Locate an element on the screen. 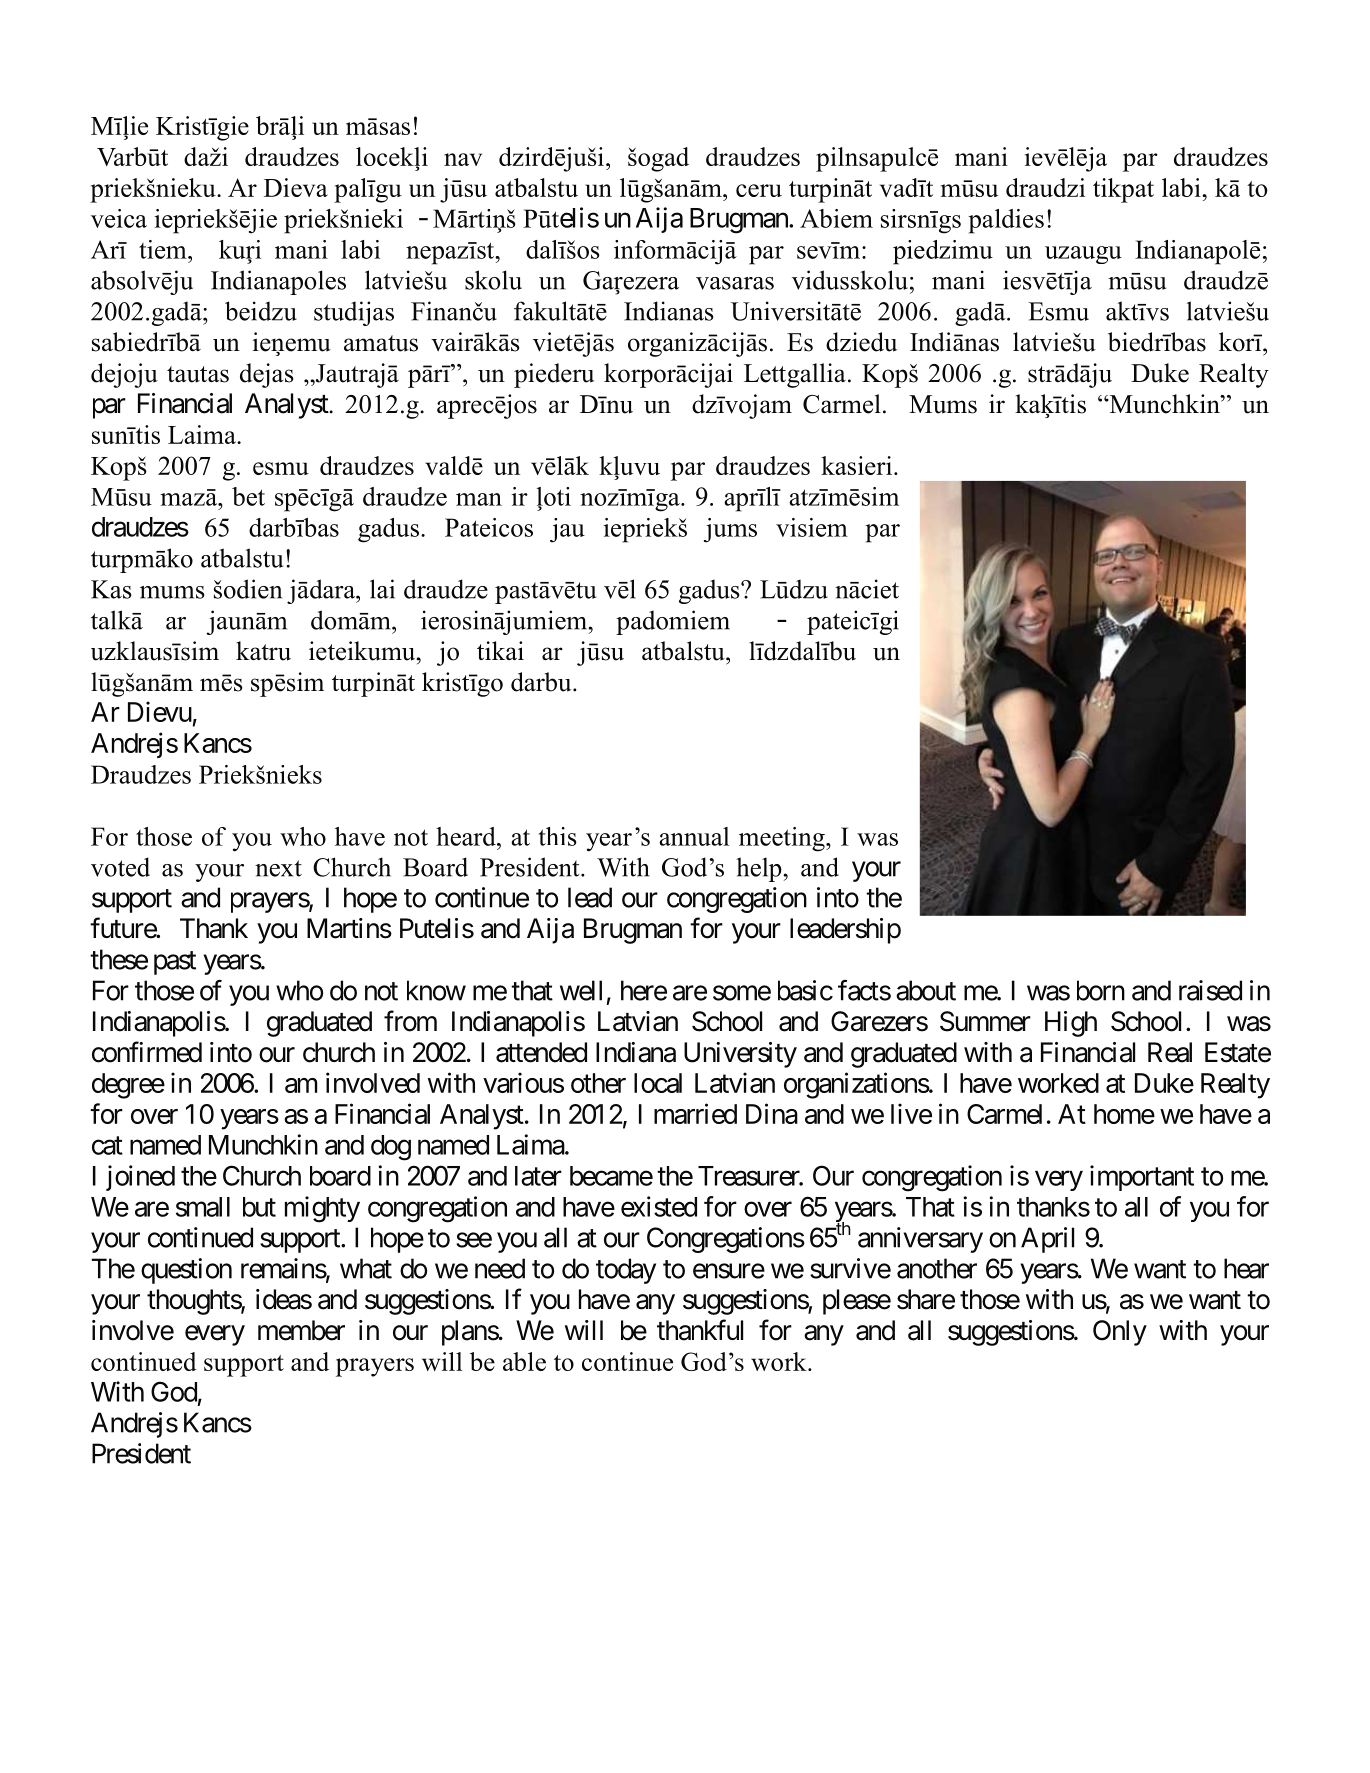 This screenshot has height=1773, width=1370. God is located at coordinates (174, 1391).
